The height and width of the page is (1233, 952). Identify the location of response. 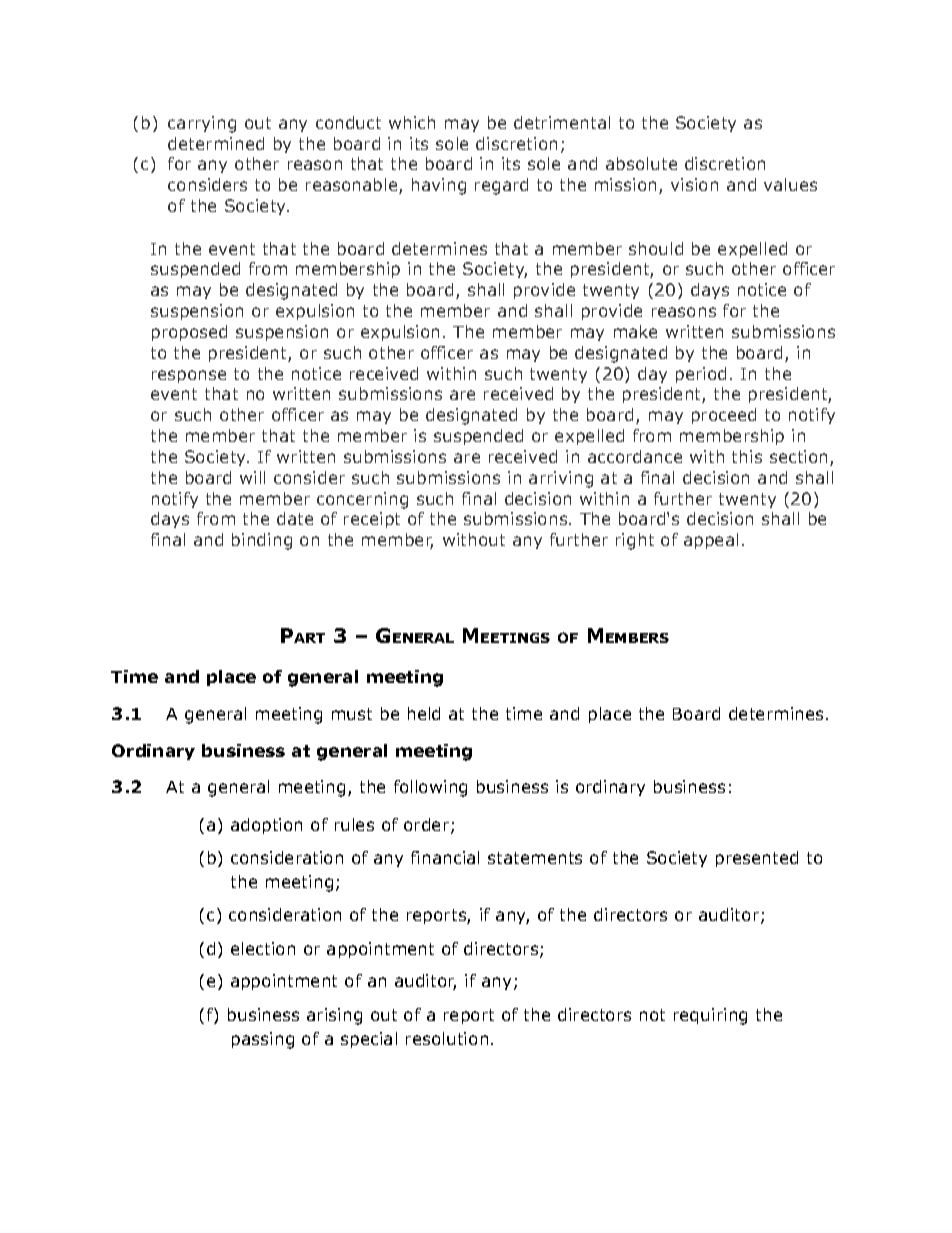
(189, 376).
